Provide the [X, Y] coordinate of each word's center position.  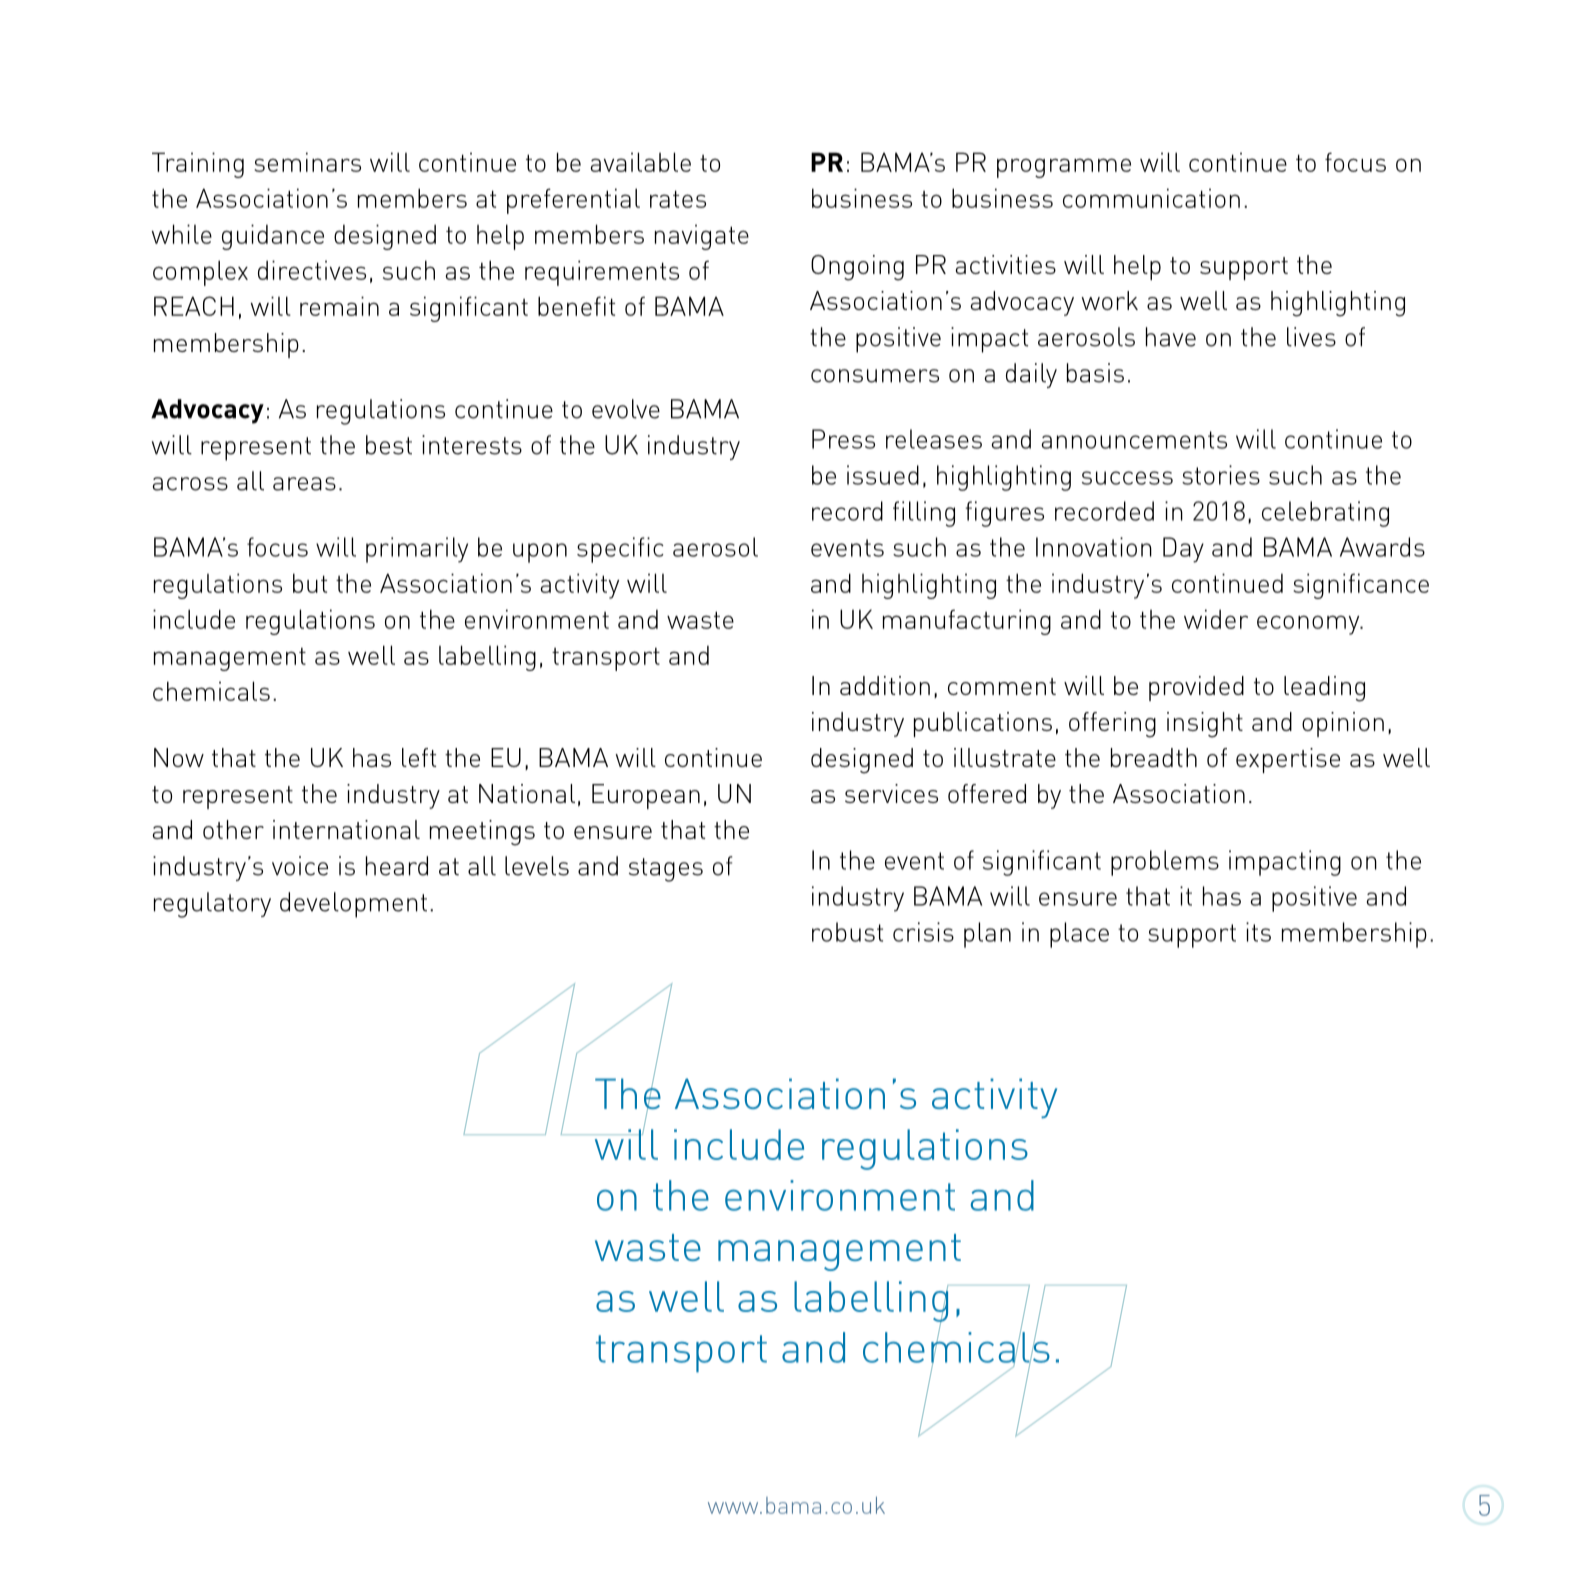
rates [678, 199]
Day [1183, 550]
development [353, 905]
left [419, 757]
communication [1151, 198]
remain [339, 306]
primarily [417, 550]
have [1171, 337]
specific [620, 550]
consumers [875, 376]
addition [885, 685]
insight [1205, 725]
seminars [308, 162]
